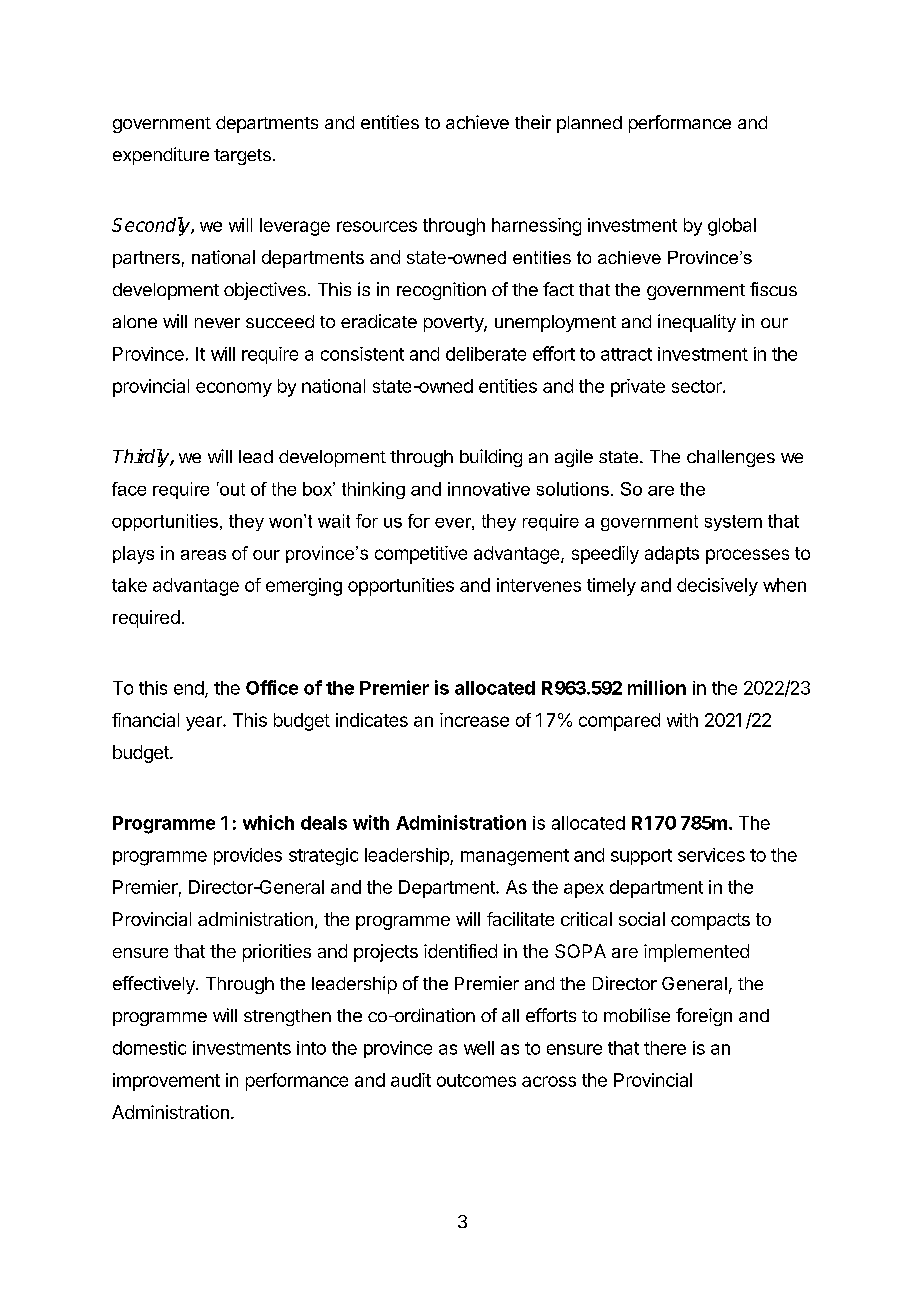 The image size is (924, 1308). Describe the element at coordinates (665, 1048) in the page. I see `there` at that location.
